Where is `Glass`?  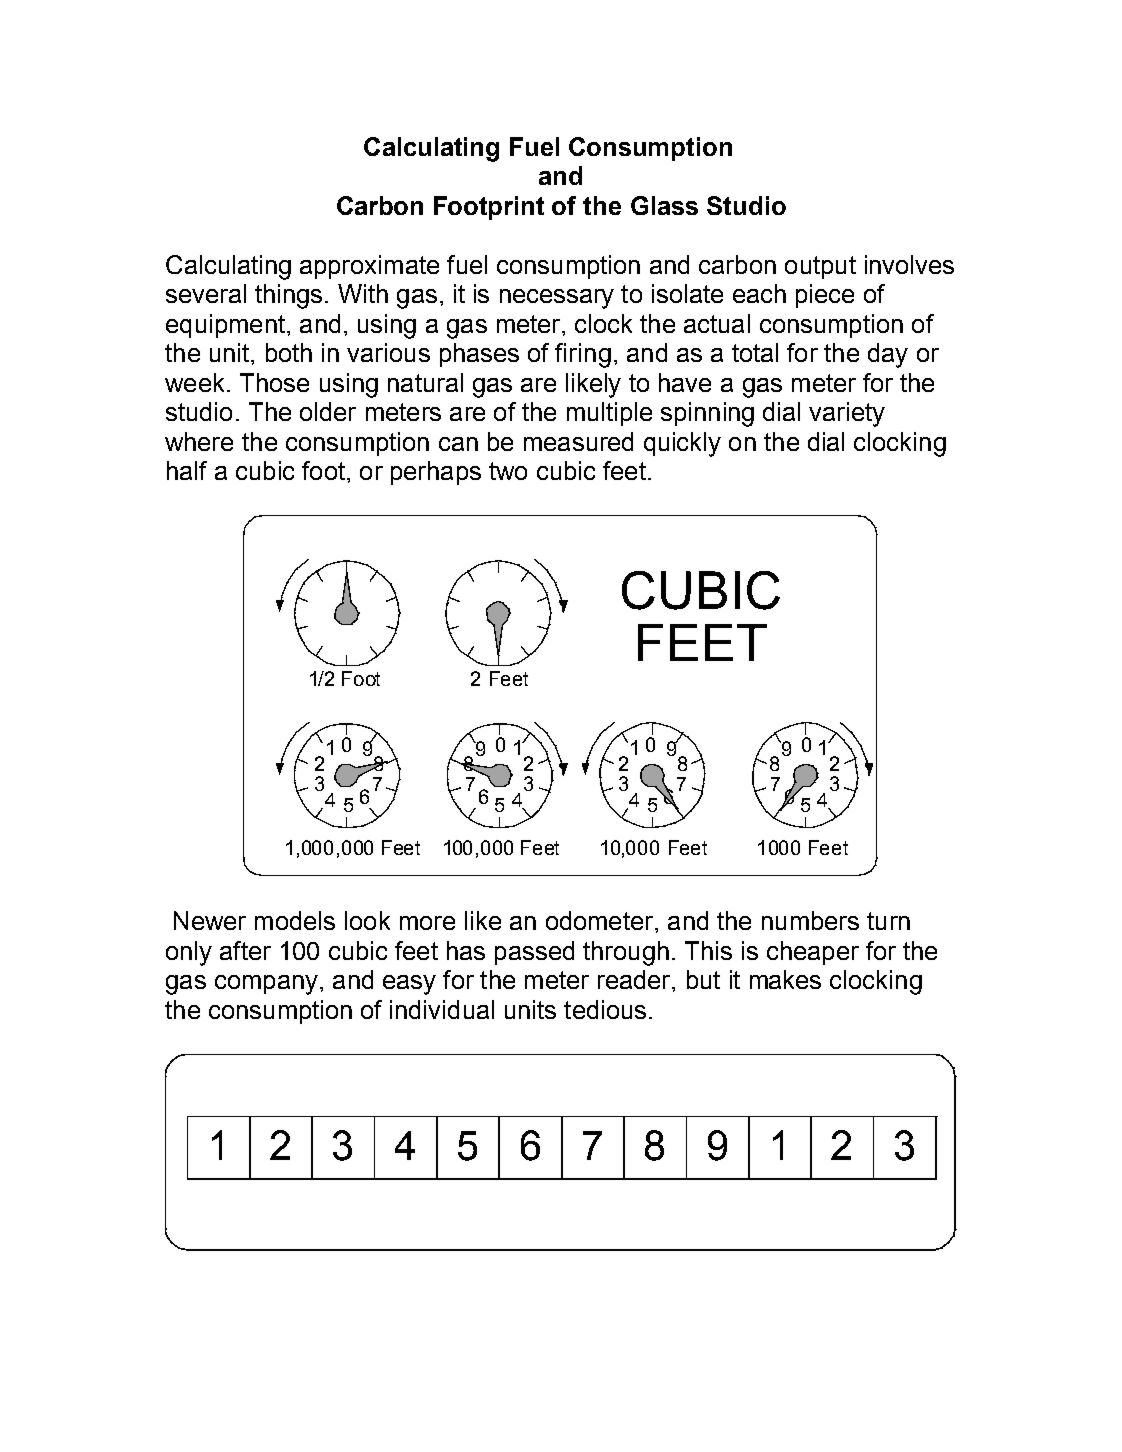
Glass is located at coordinates (664, 205).
